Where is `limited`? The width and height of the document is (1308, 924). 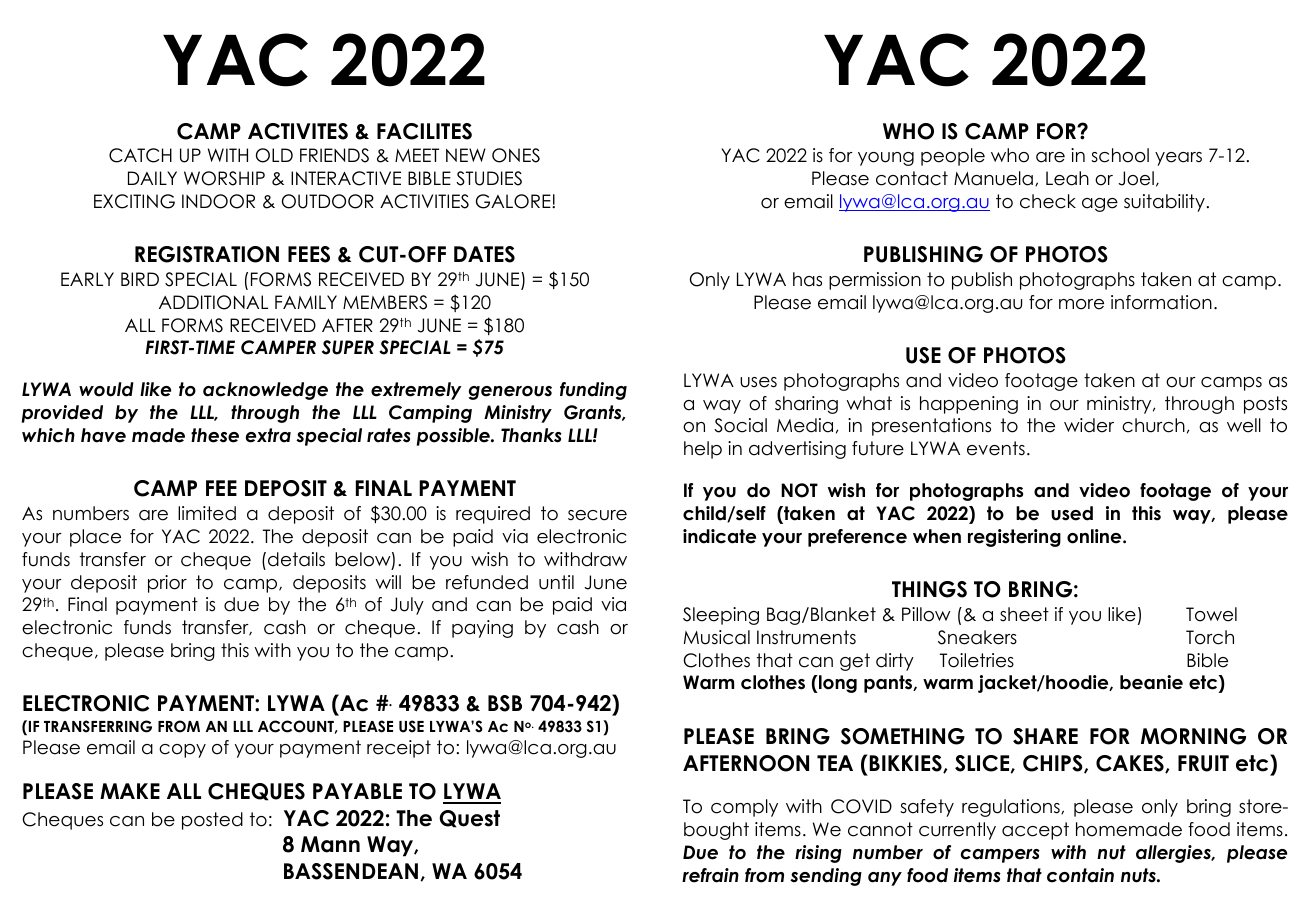
limited is located at coordinates (207, 513).
